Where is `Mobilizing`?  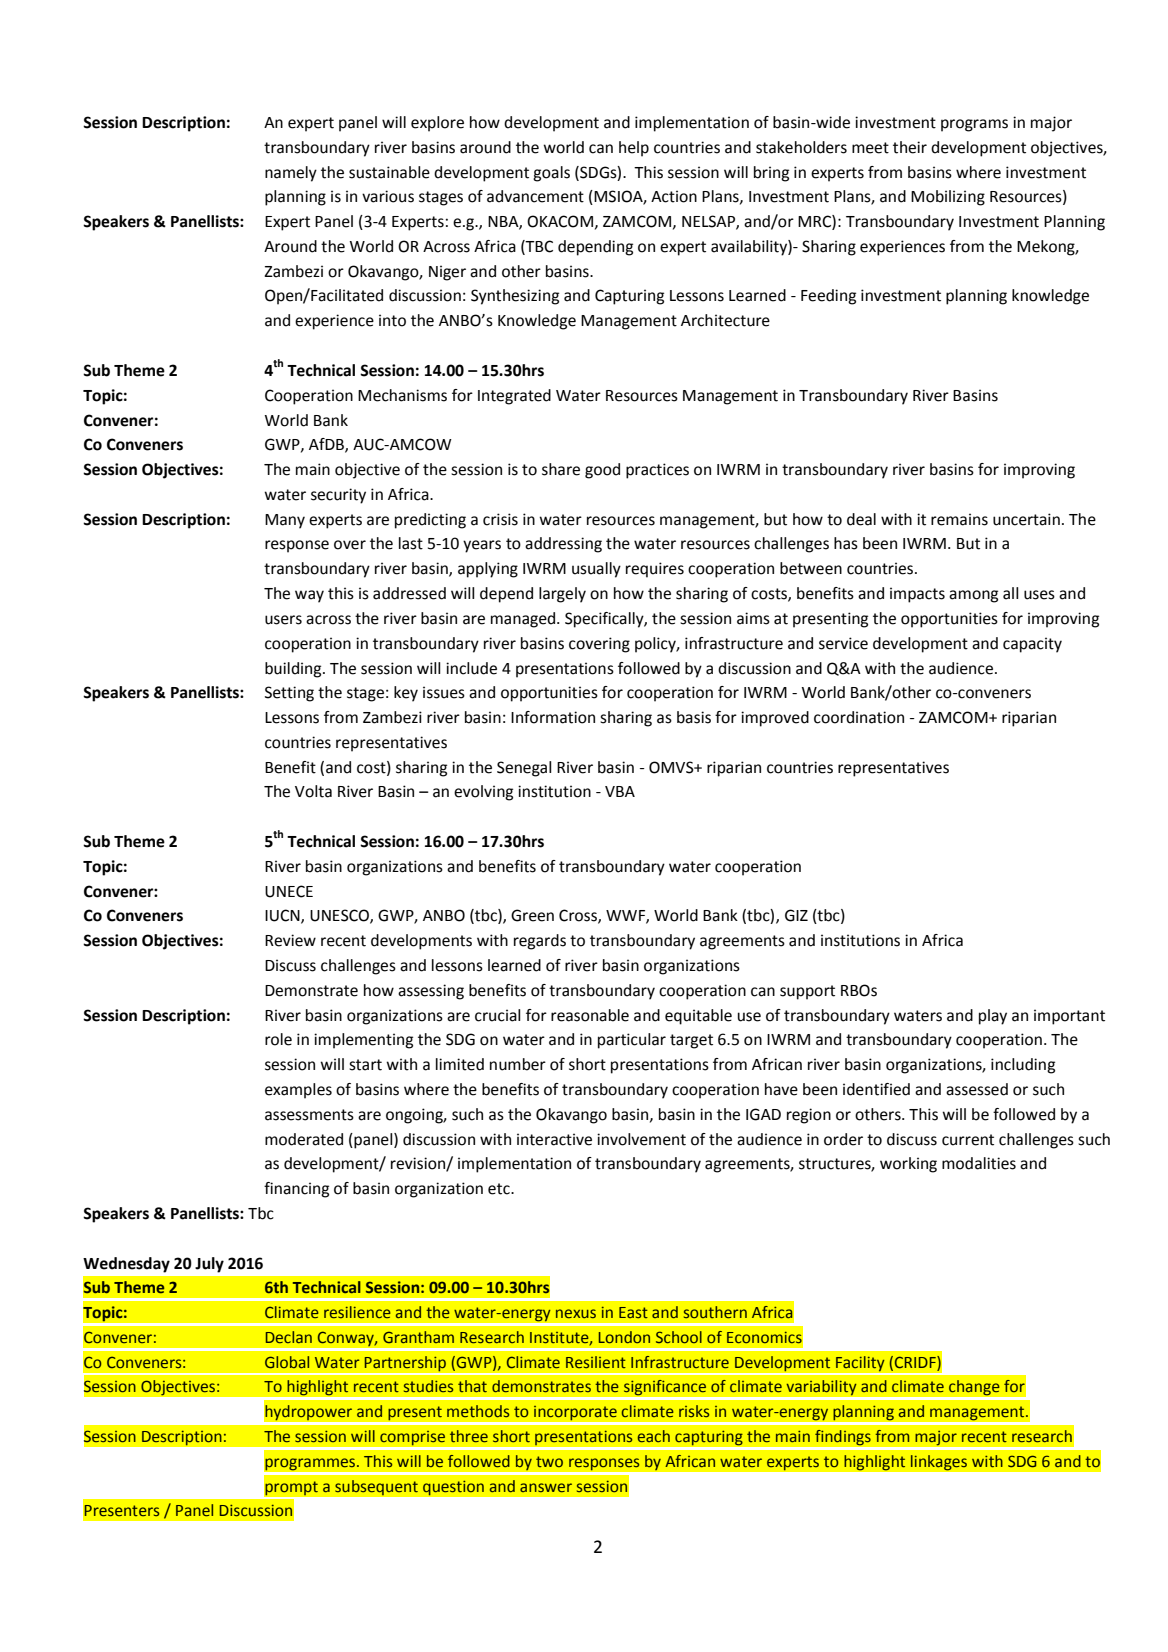 Mobilizing is located at coordinates (948, 198).
